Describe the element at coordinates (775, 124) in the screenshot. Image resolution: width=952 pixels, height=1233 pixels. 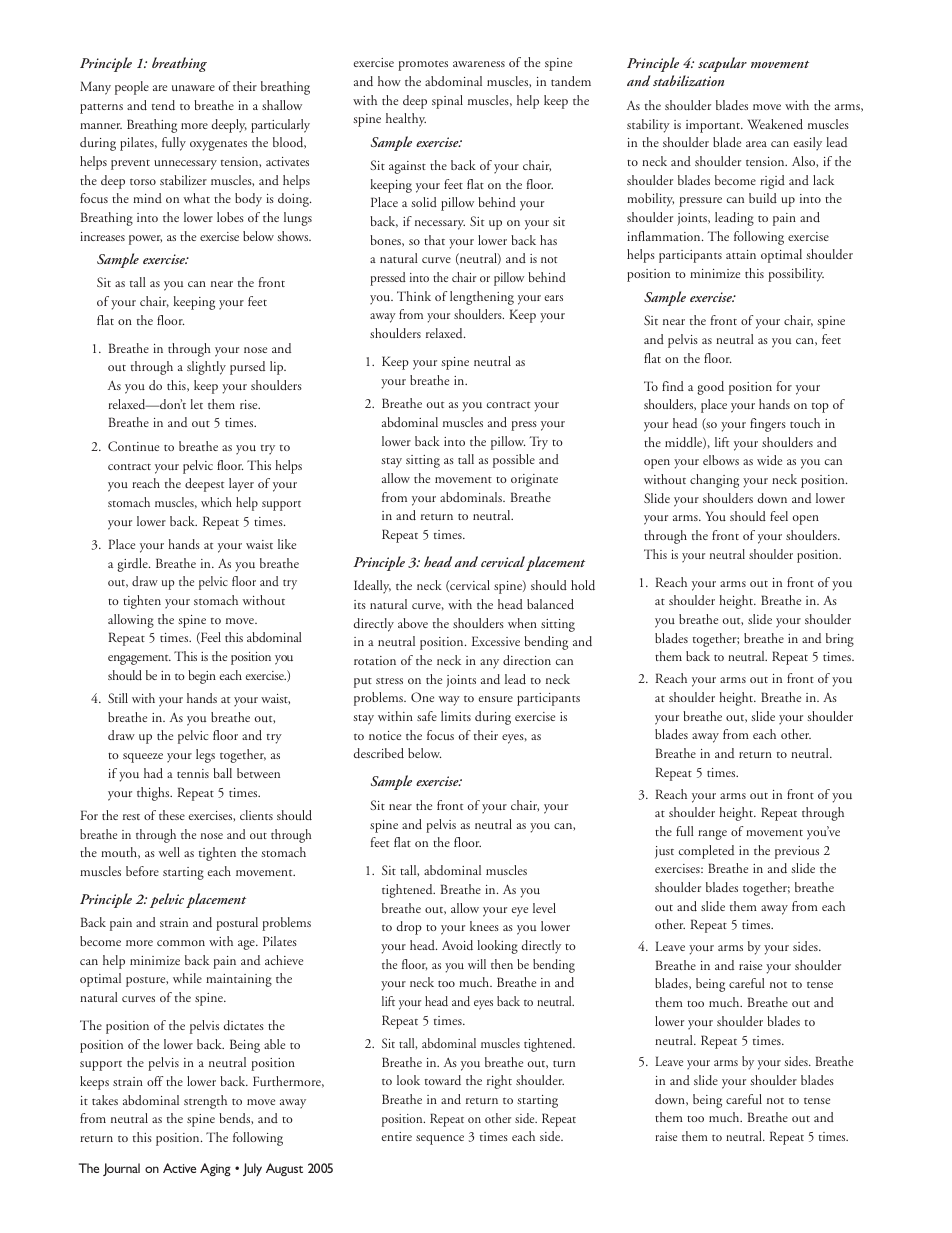
I see `Weakened` at that location.
